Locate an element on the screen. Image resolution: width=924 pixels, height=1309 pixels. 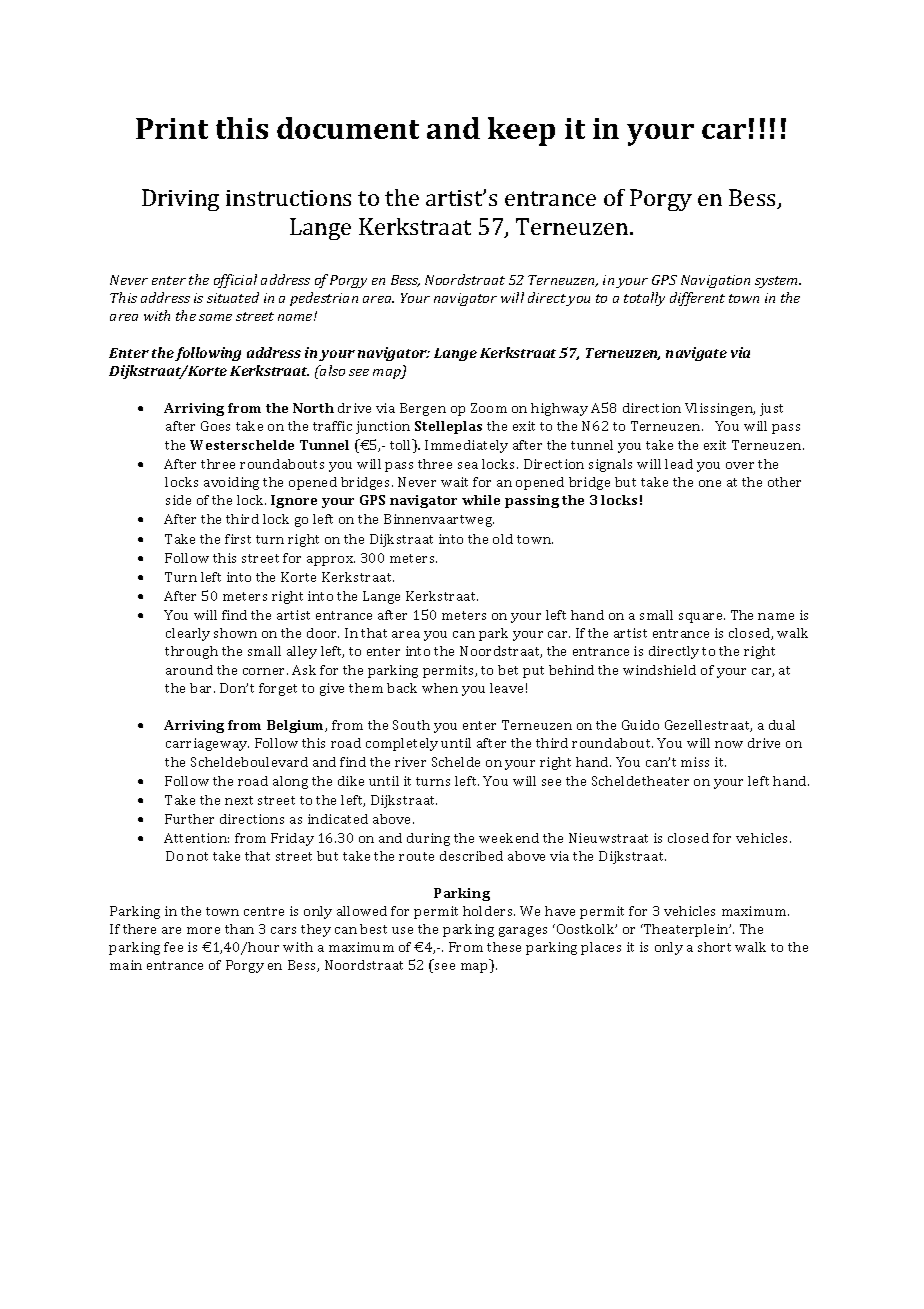
these is located at coordinates (504, 947).
